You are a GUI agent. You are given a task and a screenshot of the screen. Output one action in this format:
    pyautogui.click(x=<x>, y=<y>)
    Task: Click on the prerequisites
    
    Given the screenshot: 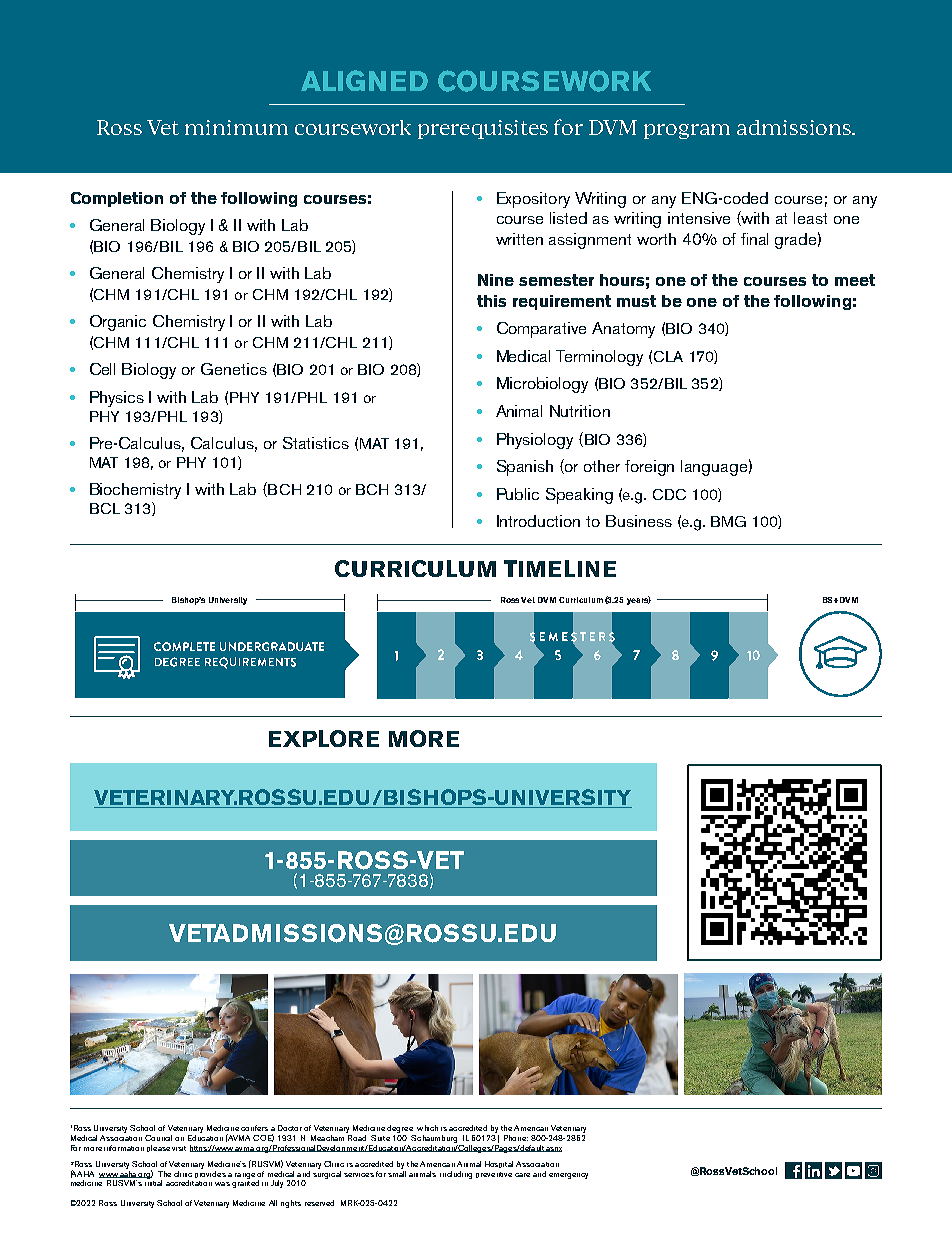 What is the action you would take?
    pyautogui.click(x=483, y=129)
